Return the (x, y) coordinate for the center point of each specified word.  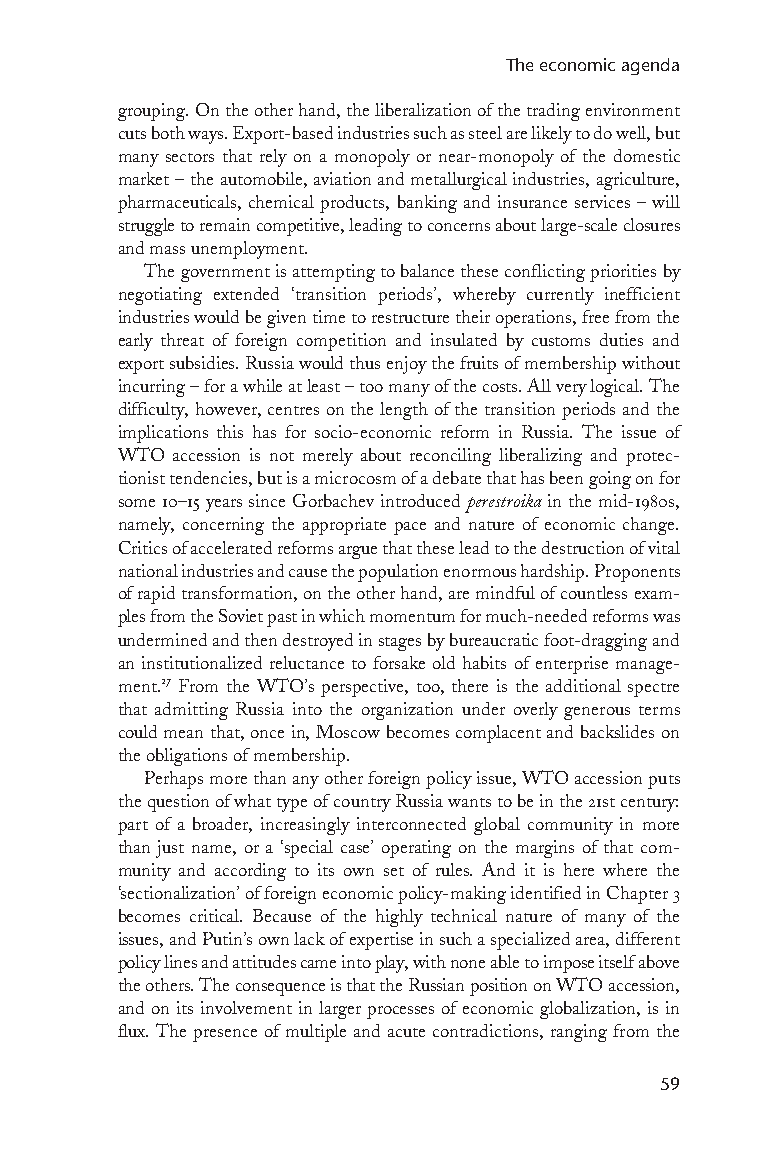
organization (407, 711)
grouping (153, 112)
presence (225, 1035)
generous (597, 713)
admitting (191, 711)
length (404, 411)
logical (616, 388)
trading (553, 112)
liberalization (423, 109)
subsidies (204, 362)
